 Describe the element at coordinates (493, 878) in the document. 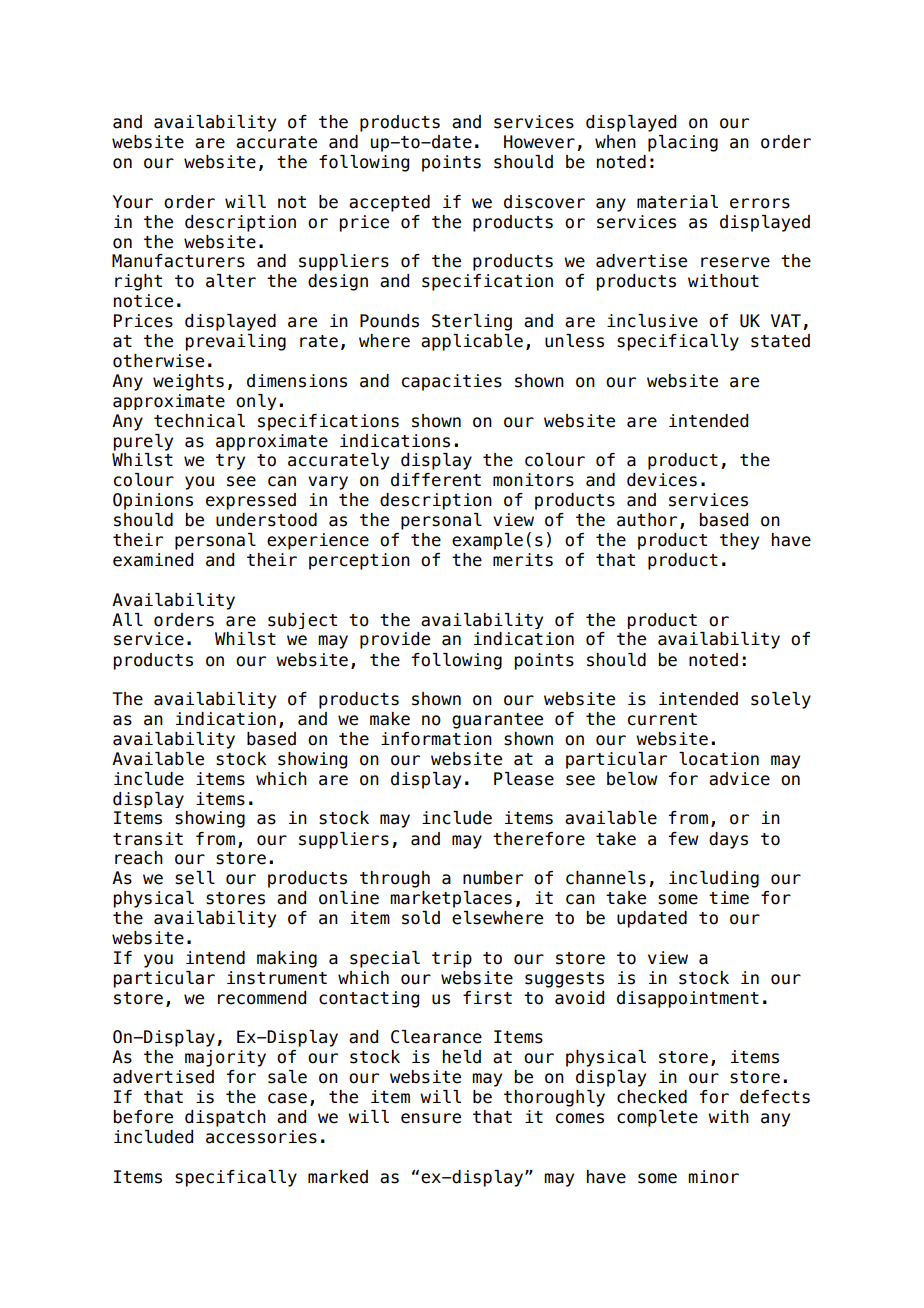

I see `number` at that location.
